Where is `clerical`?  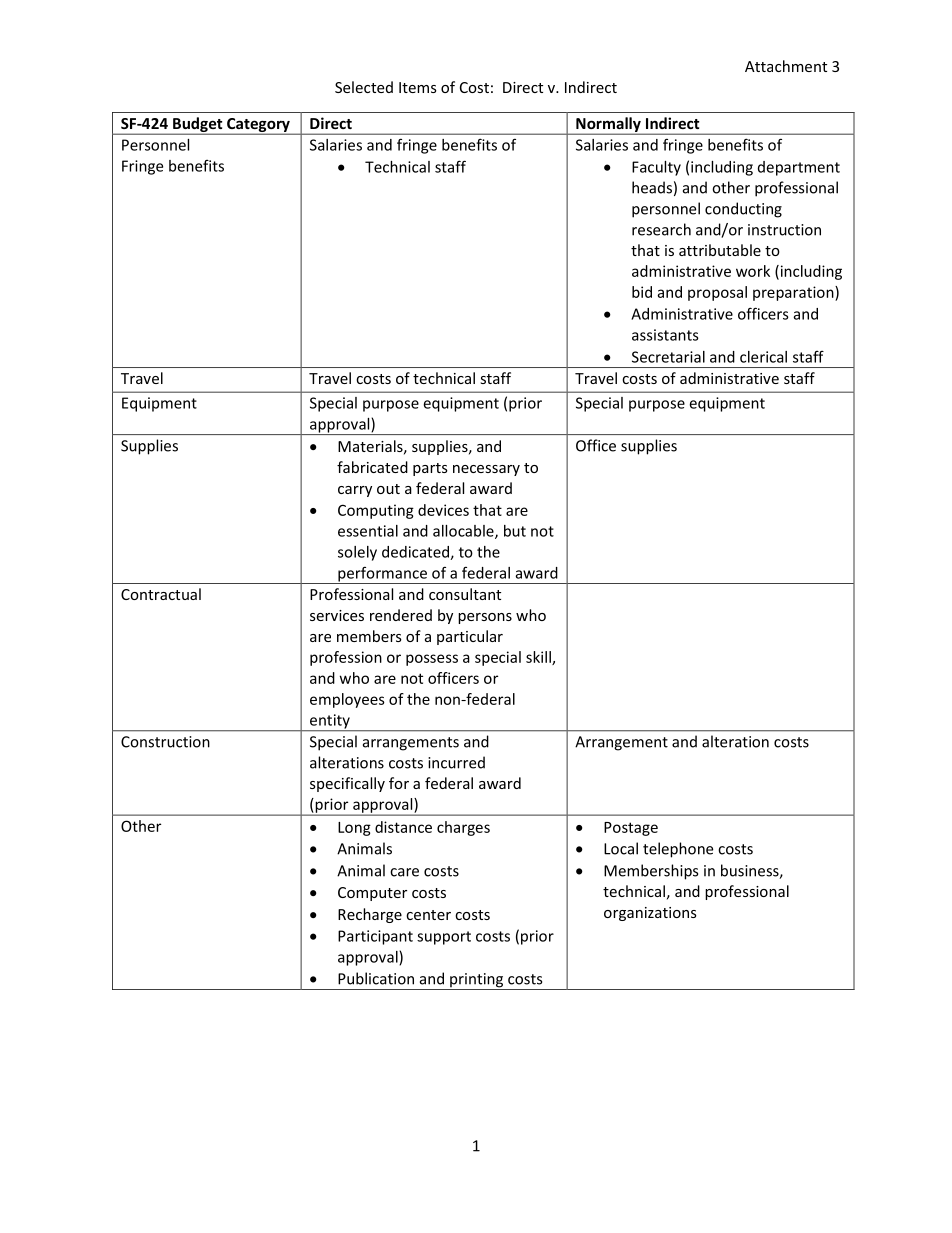
clerical is located at coordinates (763, 357).
